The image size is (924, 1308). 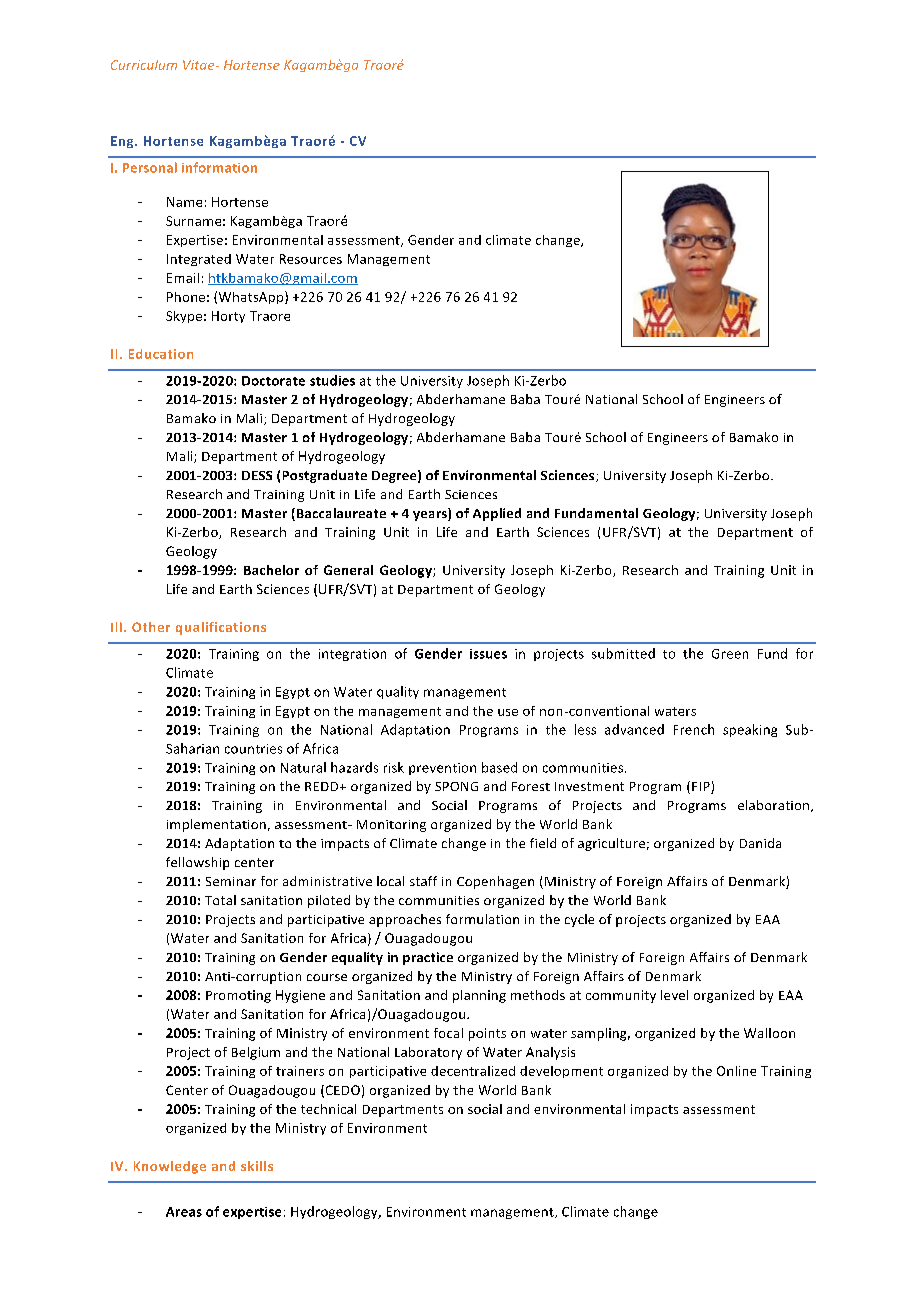 I want to click on Curriculum, so click(x=144, y=65).
